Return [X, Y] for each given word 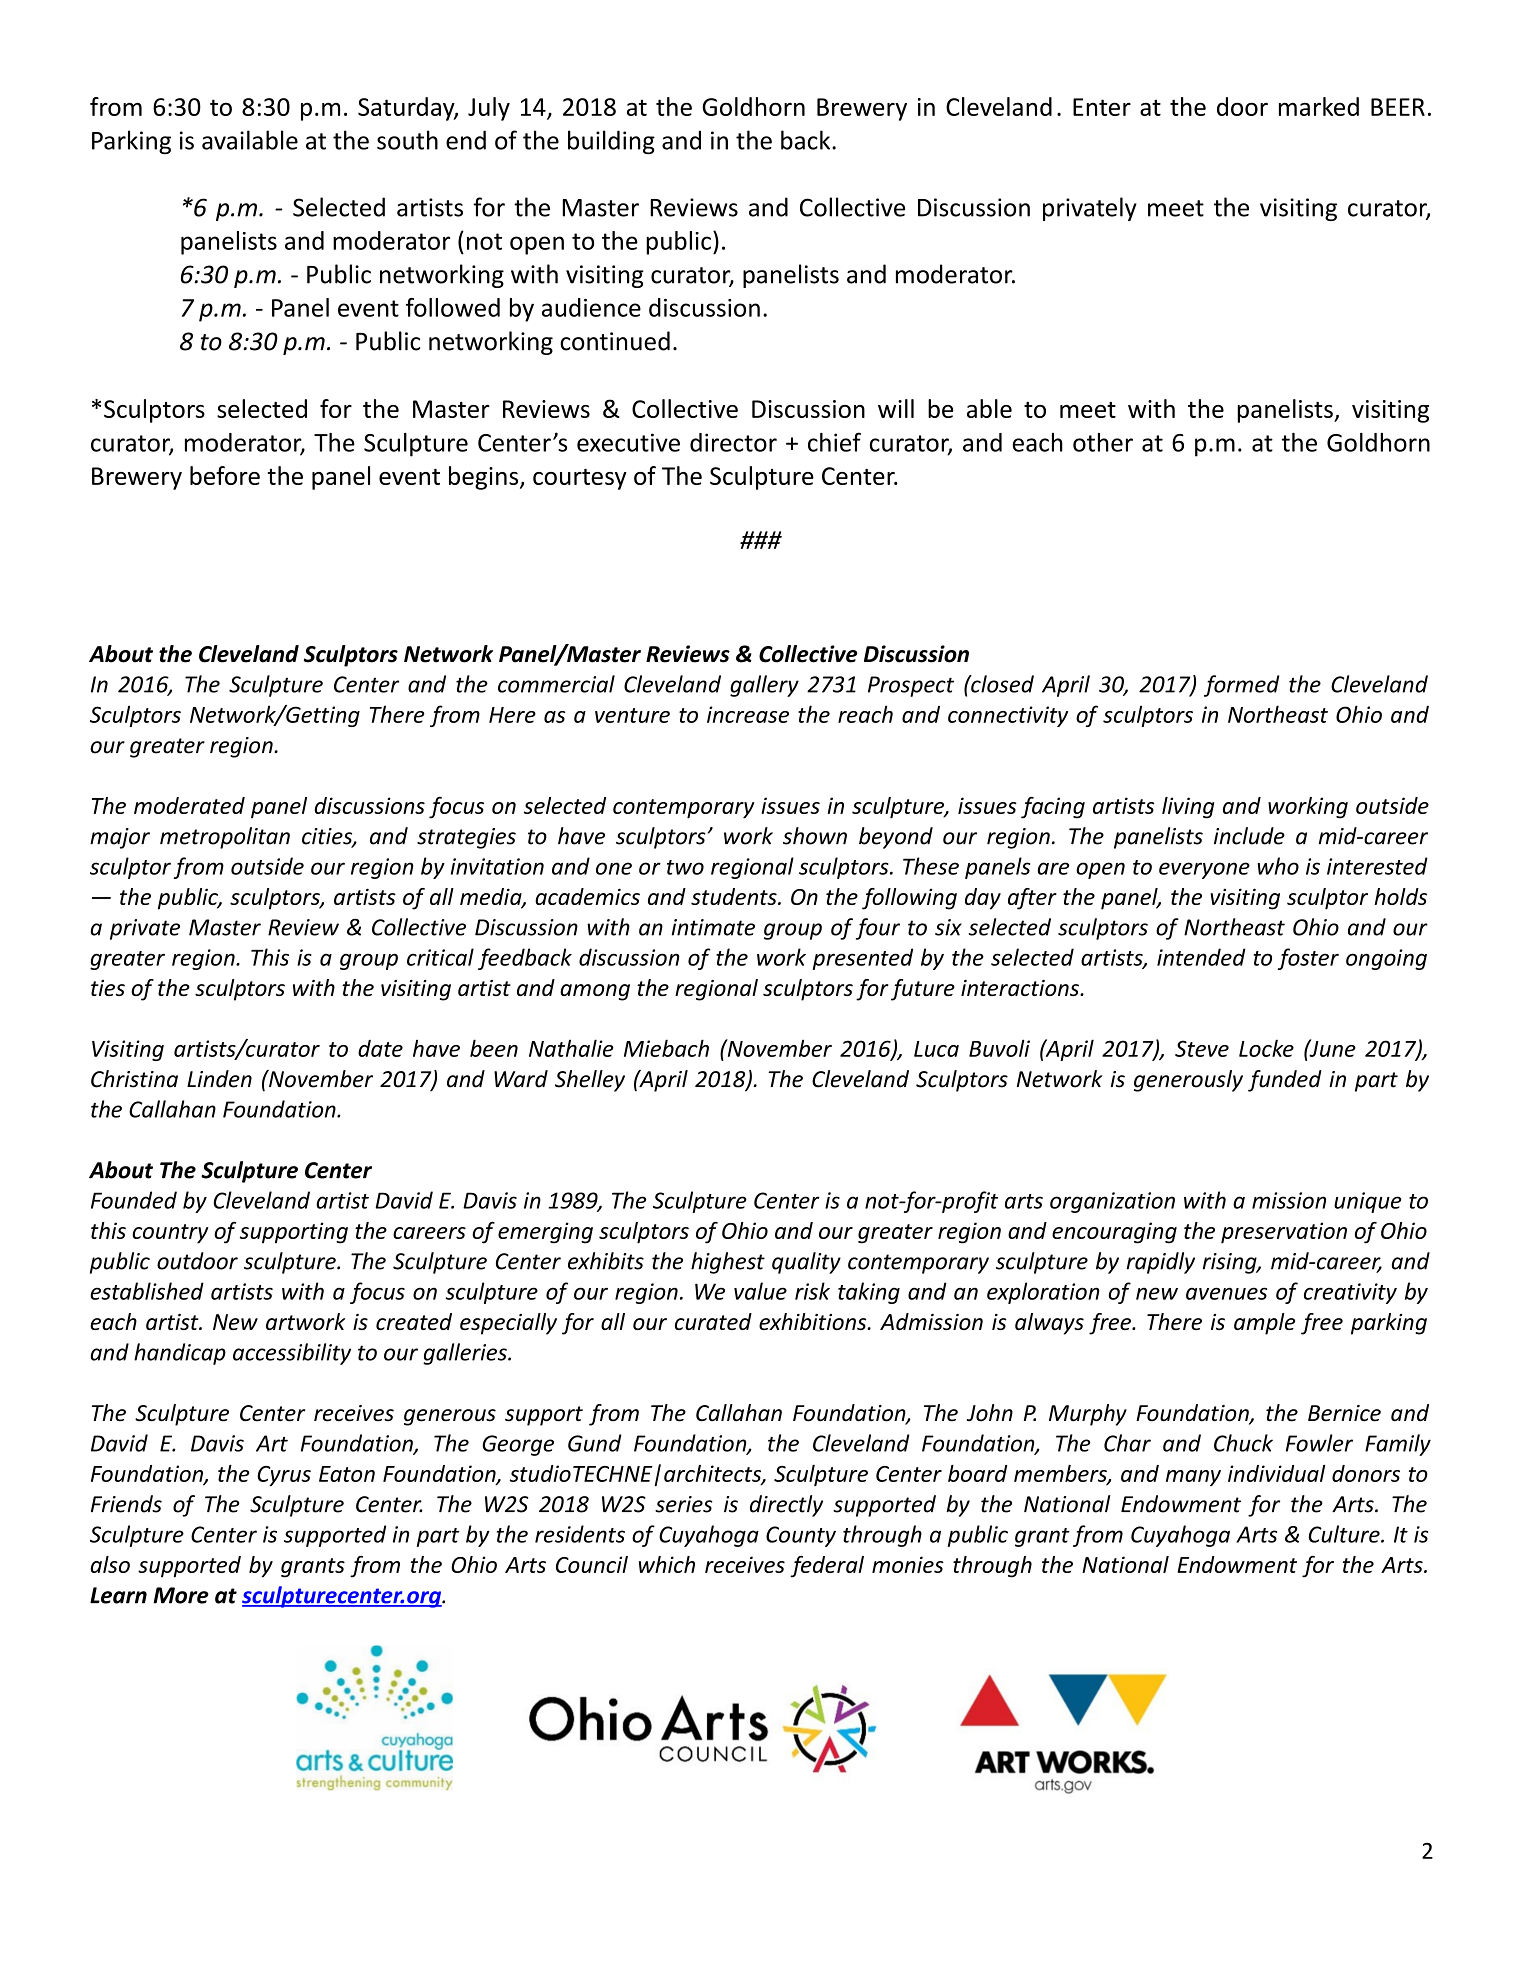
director [733, 442]
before [225, 475]
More [181, 1595]
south [407, 140]
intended [1201, 957]
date [380, 1048]
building [611, 142]
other [1103, 442]
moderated [189, 805]
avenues [1226, 1293]
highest [728, 1263]
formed [1241, 686]
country [170, 1234]
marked [1319, 106]
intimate [713, 927]
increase [748, 714]
